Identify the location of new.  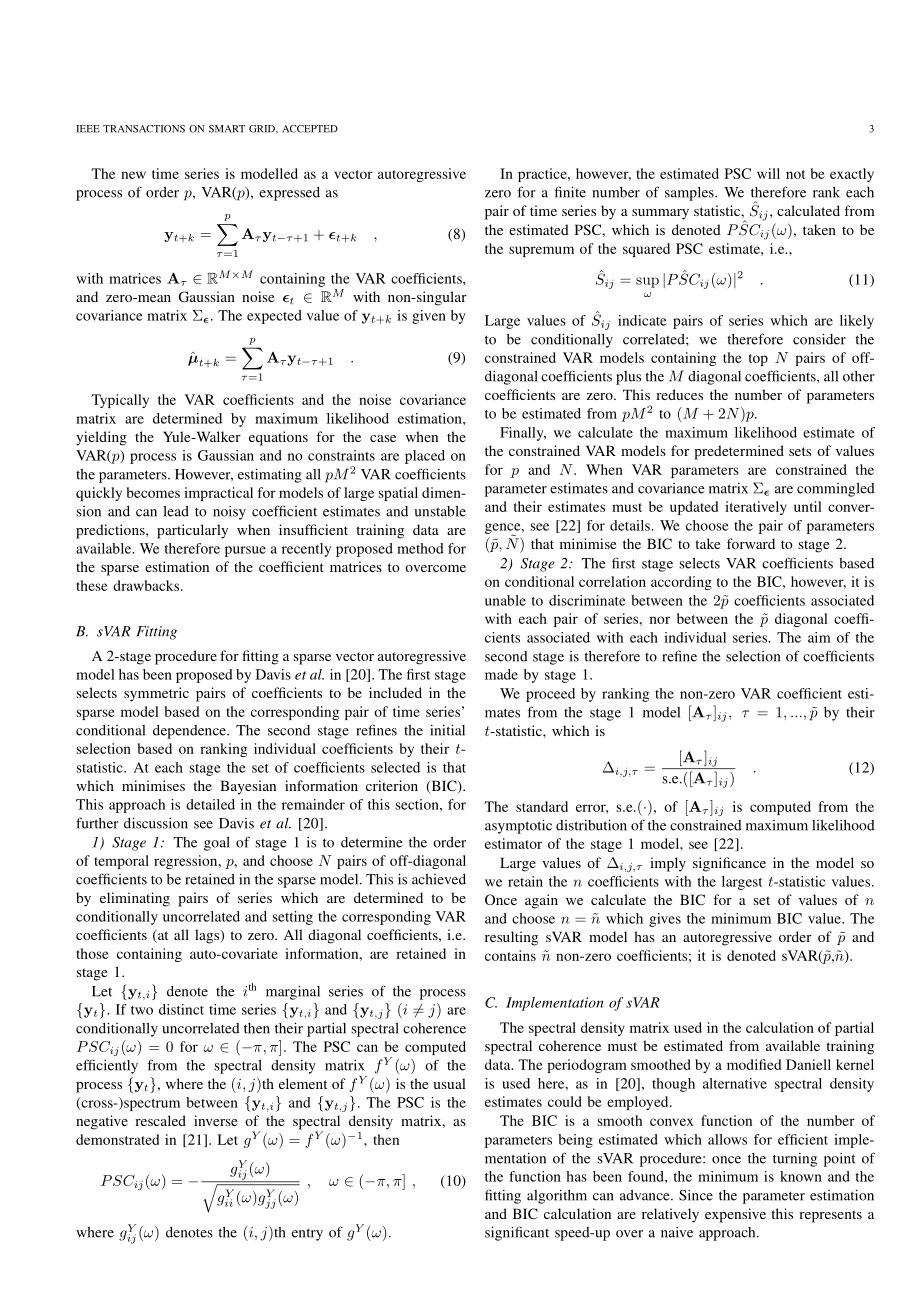
(133, 175).
